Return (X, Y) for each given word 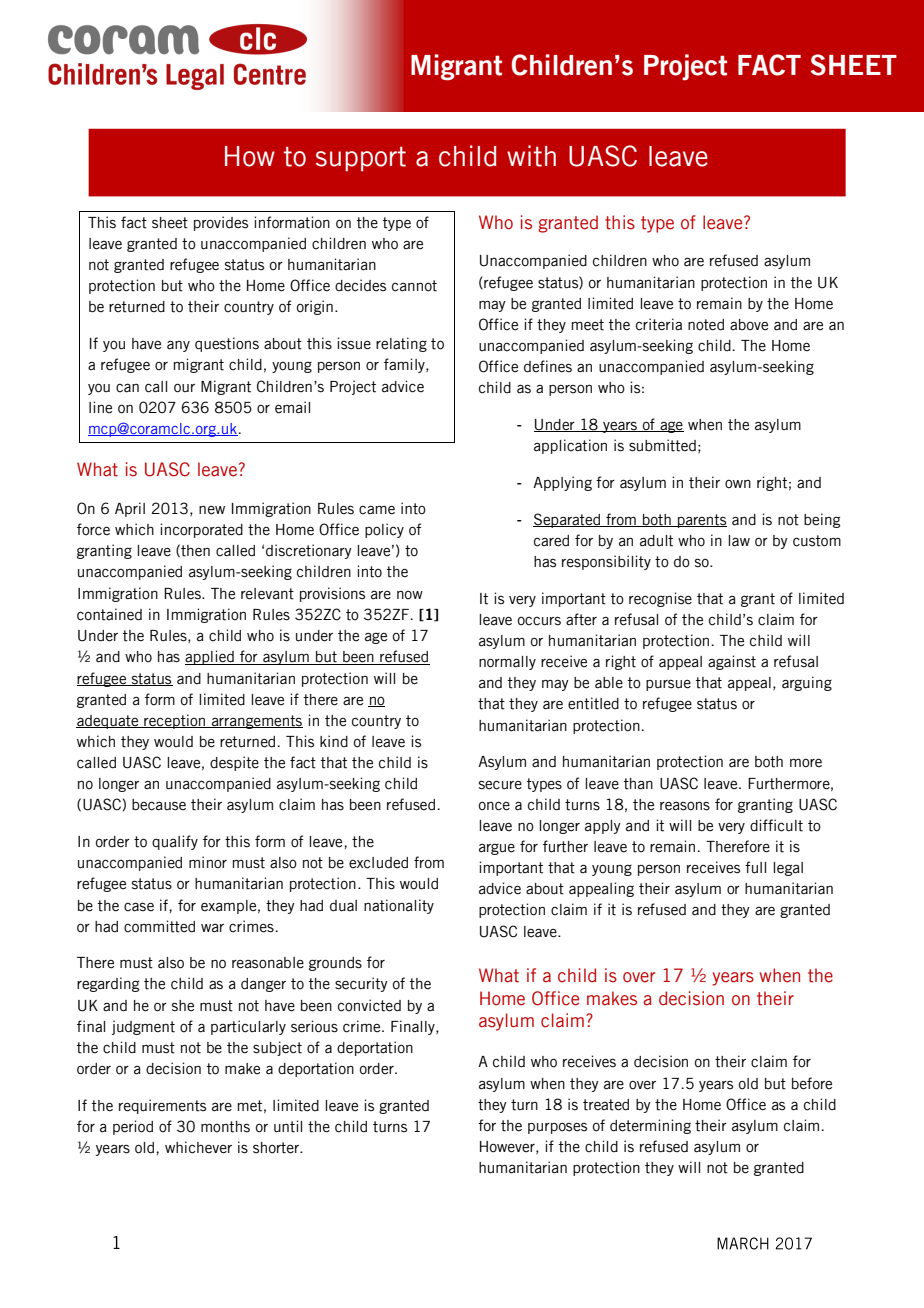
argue (497, 849)
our (184, 388)
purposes (557, 1128)
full (755, 867)
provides (221, 223)
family (405, 365)
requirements (162, 1106)
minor (208, 862)
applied (210, 657)
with (531, 156)
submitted (662, 445)
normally (507, 663)
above (749, 325)
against (732, 662)
